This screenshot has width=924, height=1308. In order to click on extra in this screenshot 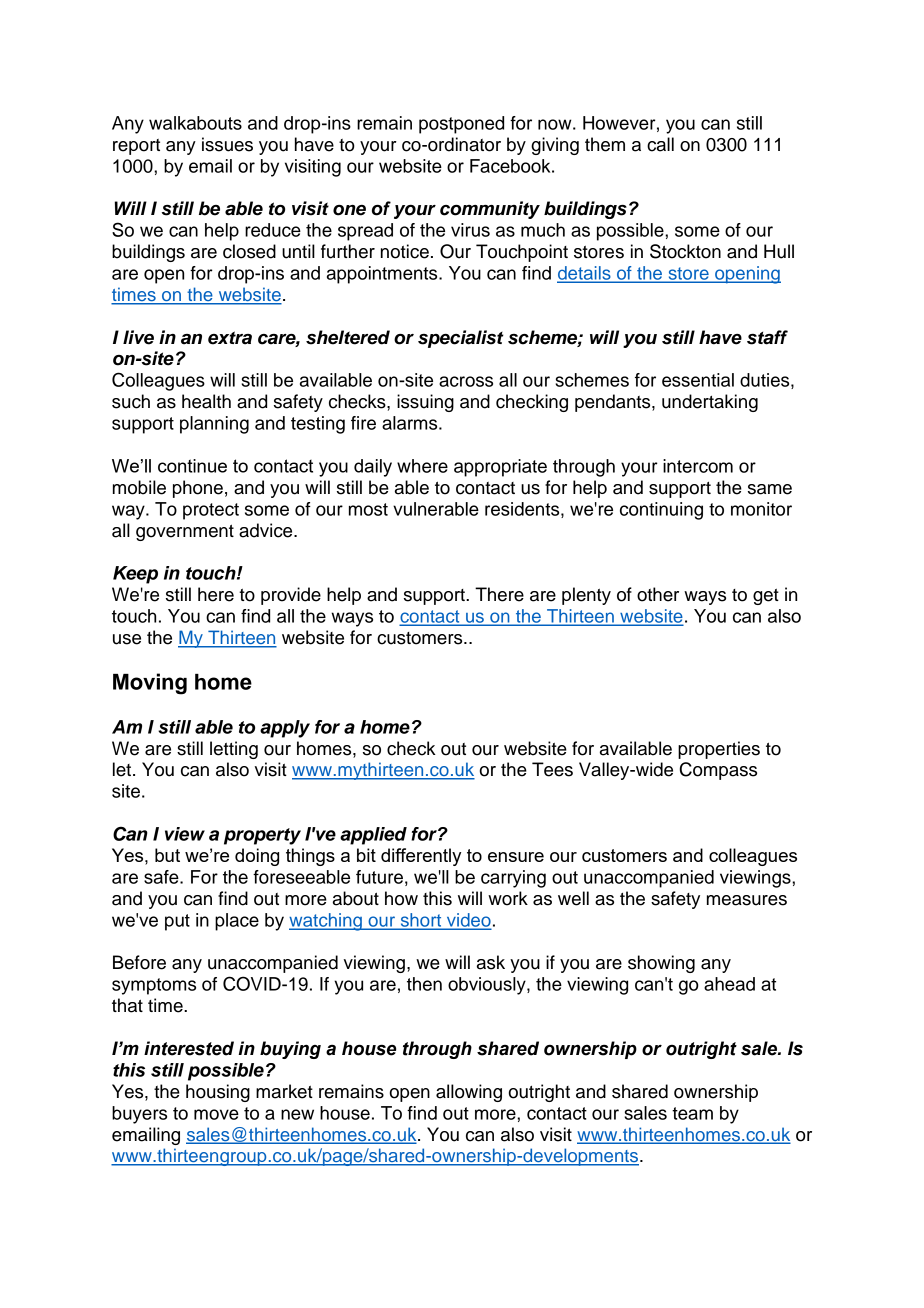, I will do `click(230, 338)`.
